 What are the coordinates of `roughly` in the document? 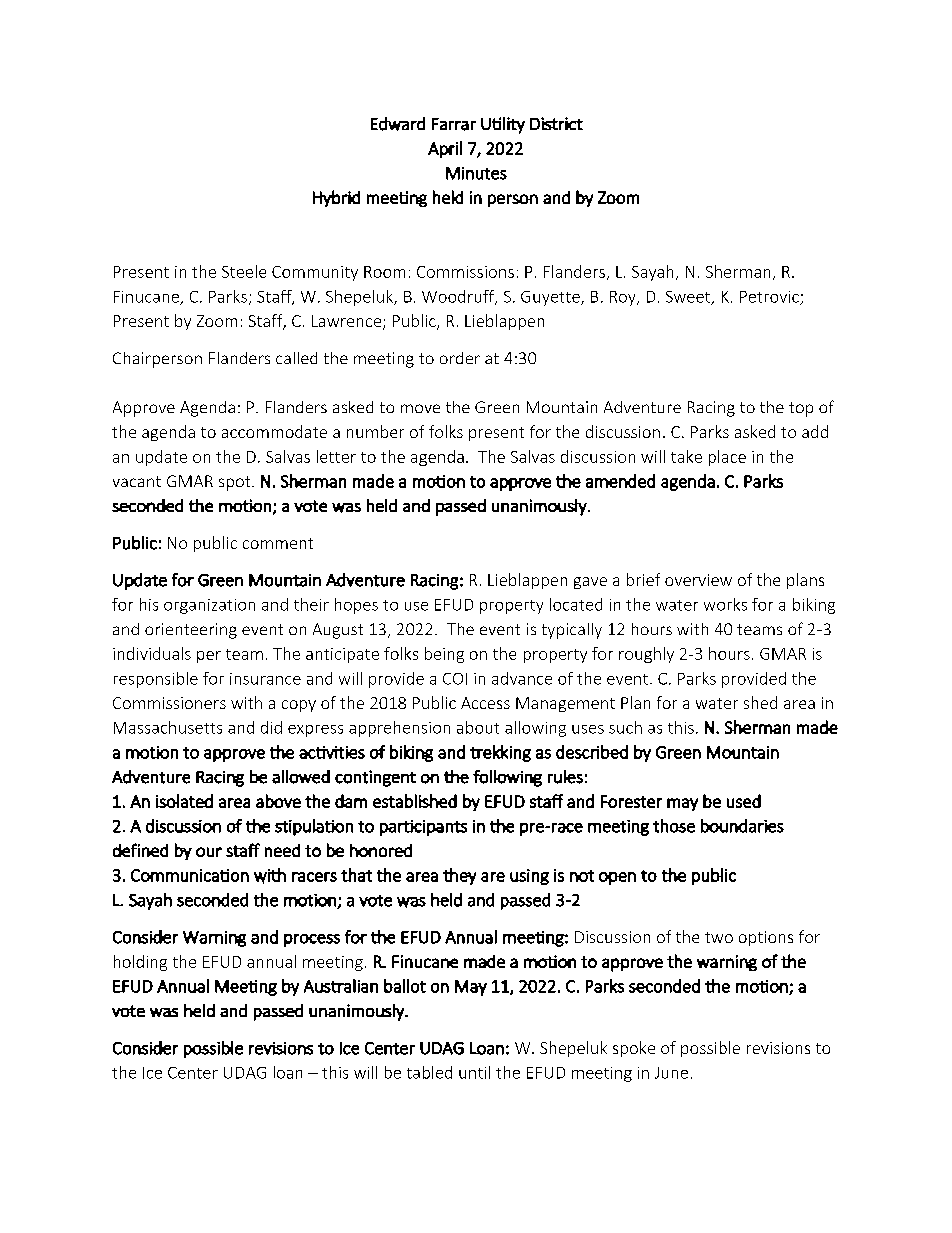 It's located at (646, 655).
